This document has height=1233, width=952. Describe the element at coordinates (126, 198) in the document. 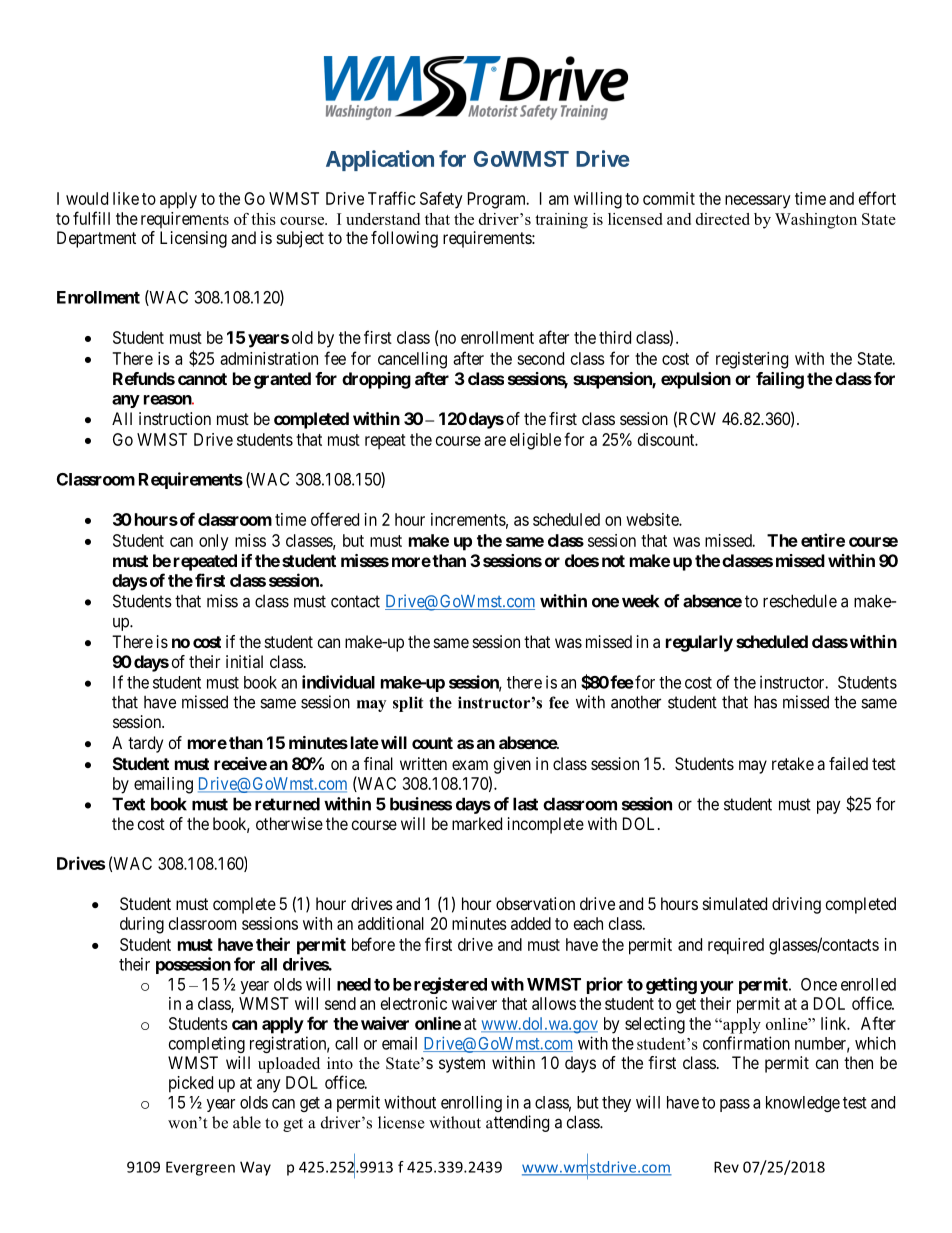

I see `like` at that location.
